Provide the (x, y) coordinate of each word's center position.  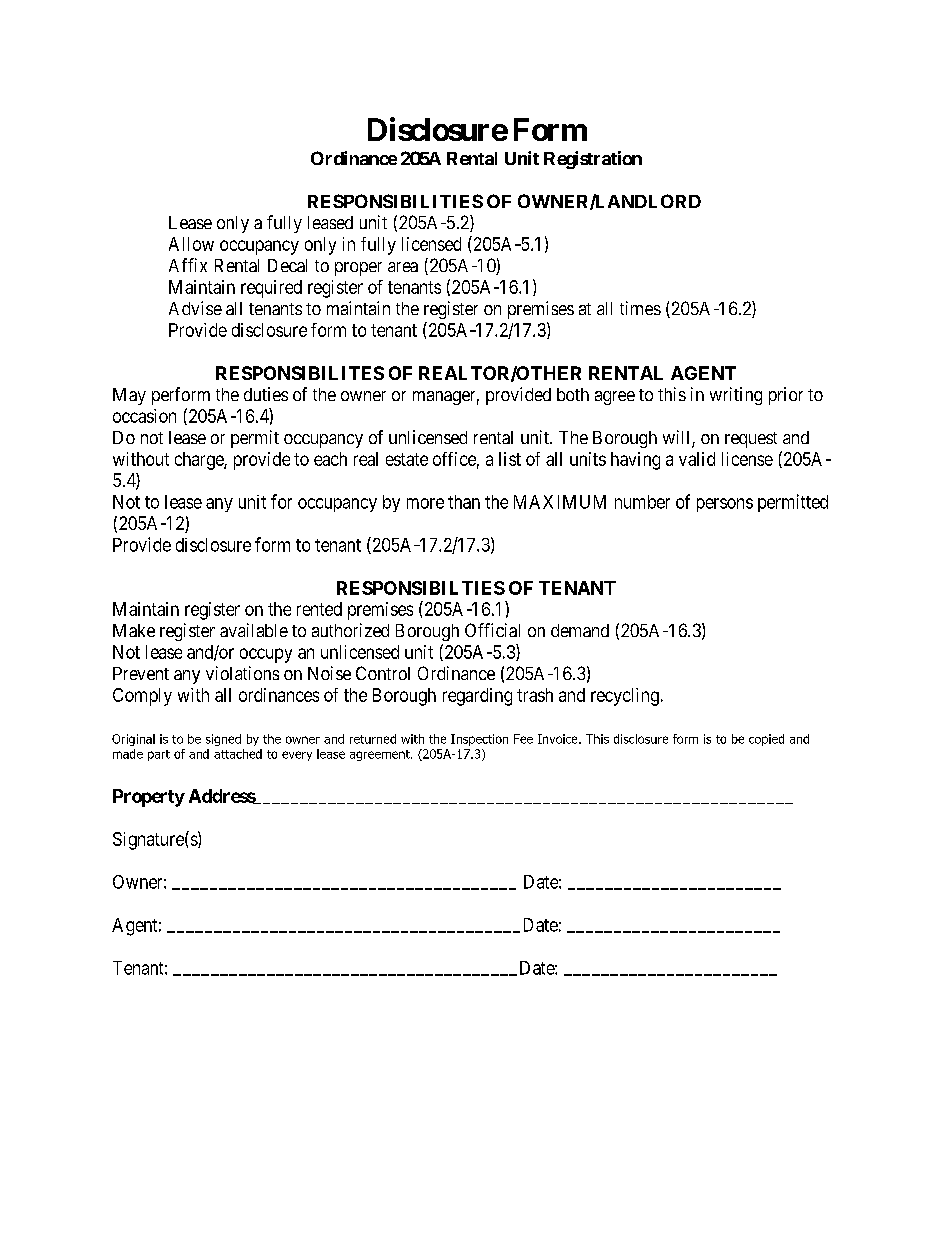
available (254, 630)
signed (223, 740)
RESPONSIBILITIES (395, 201)
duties (266, 394)
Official (492, 630)
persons (725, 505)
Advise (195, 308)
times (640, 308)
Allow (191, 244)
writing (736, 396)
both (573, 394)
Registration (593, 160)
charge (200, 461)
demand (580, 630)
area (403, 267)
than (464, 502)
